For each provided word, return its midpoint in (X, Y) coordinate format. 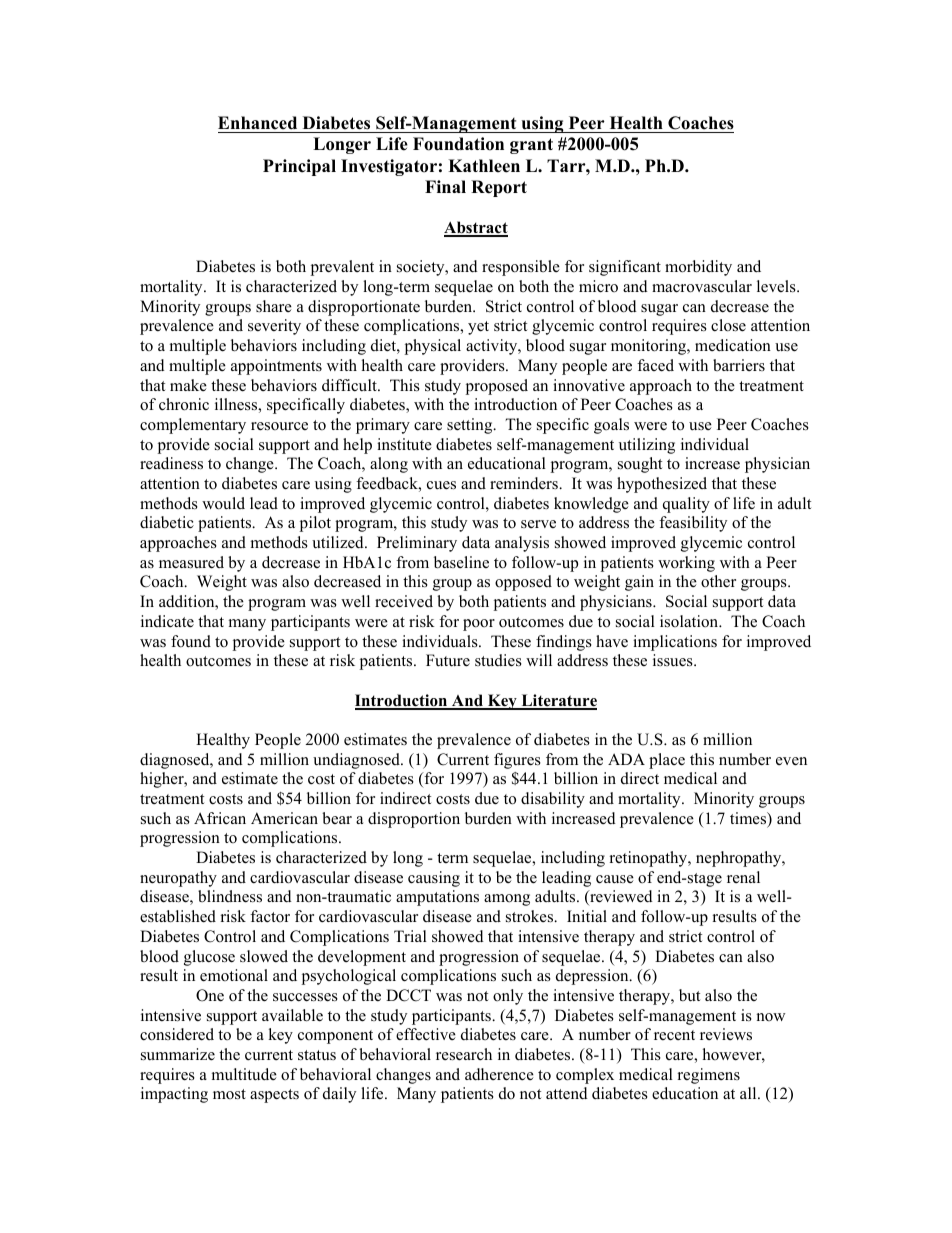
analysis (522, 544)
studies (498, 660)
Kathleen (484, 166)
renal (743, 877)
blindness (230, 896)
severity (274, 327)
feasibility (693, 524)
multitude (244, 1074)
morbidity (698, 268)
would (223, 503)
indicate (167, 621)
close (728, 325)
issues (674, 660)
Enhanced (257, 123)
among (507, 900)
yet (478, 328)
